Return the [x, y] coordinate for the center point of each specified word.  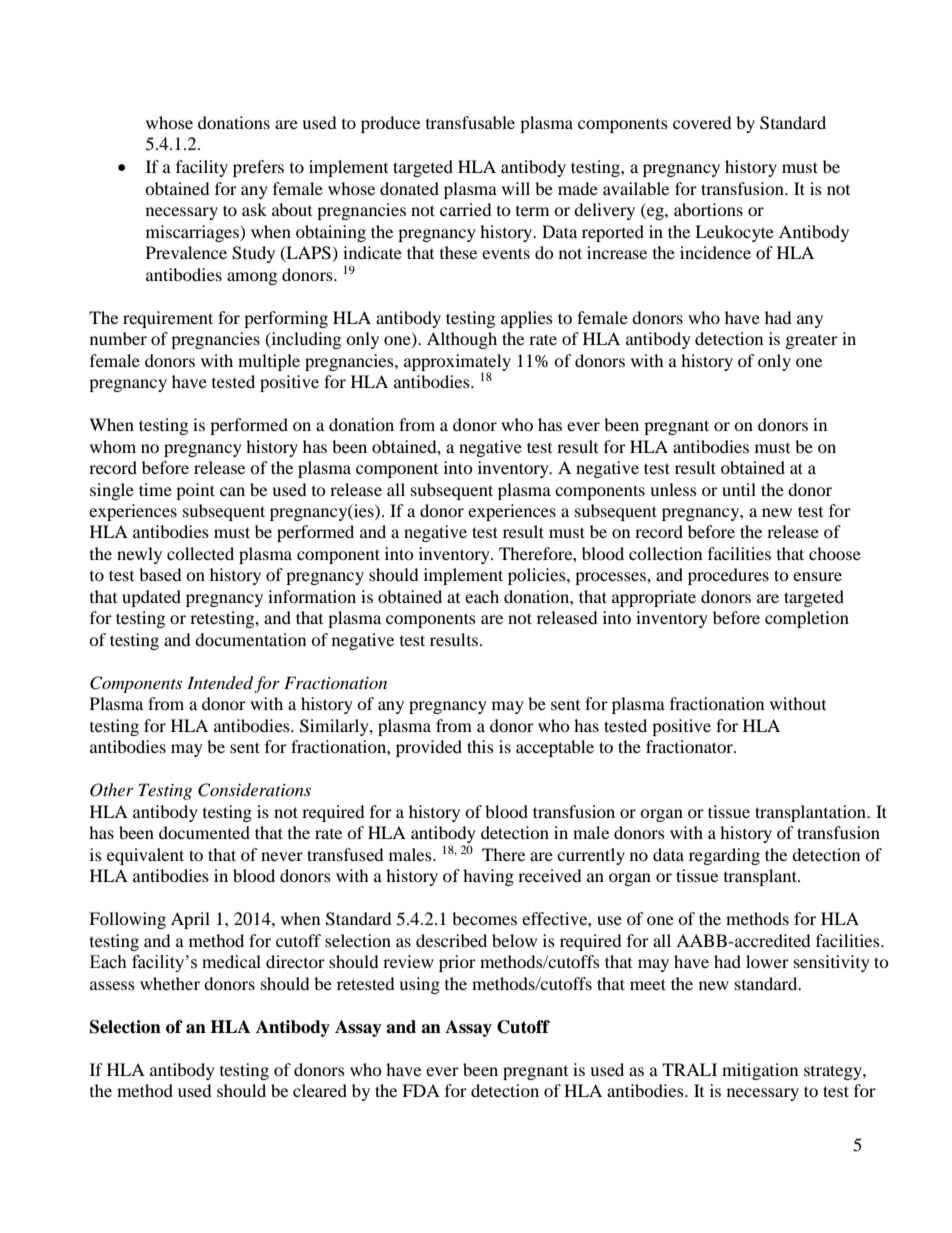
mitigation [760, 1071]
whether [170, 983]
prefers [258, 168]
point [195, 491]
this [480, 746]
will [516, 188]
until [739, 489]
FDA [421, 1090]
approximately [457, 363]
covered [702, 122]
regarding [724, 856]
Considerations [254, 790]
